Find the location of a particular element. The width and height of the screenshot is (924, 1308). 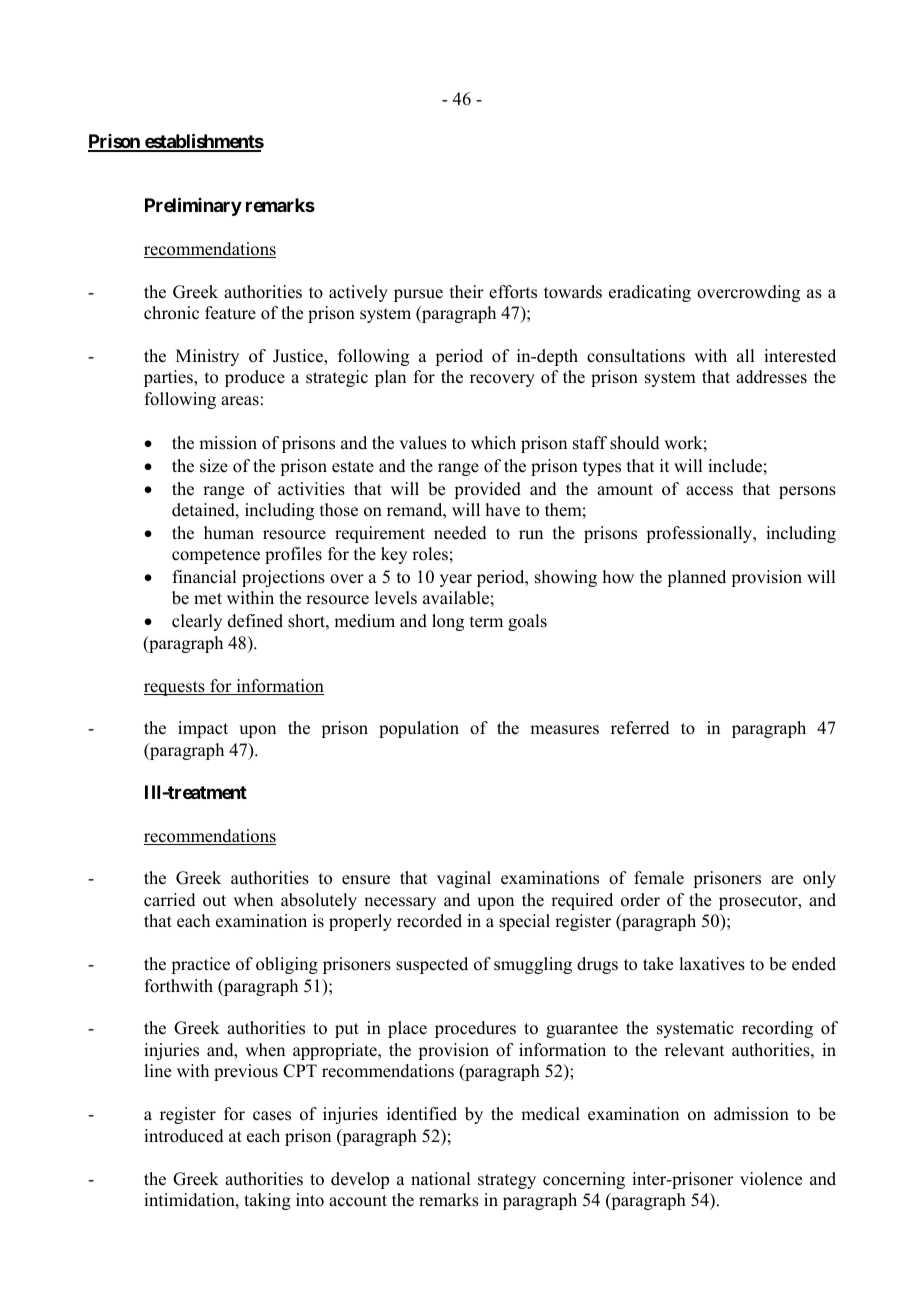

strategy is located at coordinates (507, 1181).
